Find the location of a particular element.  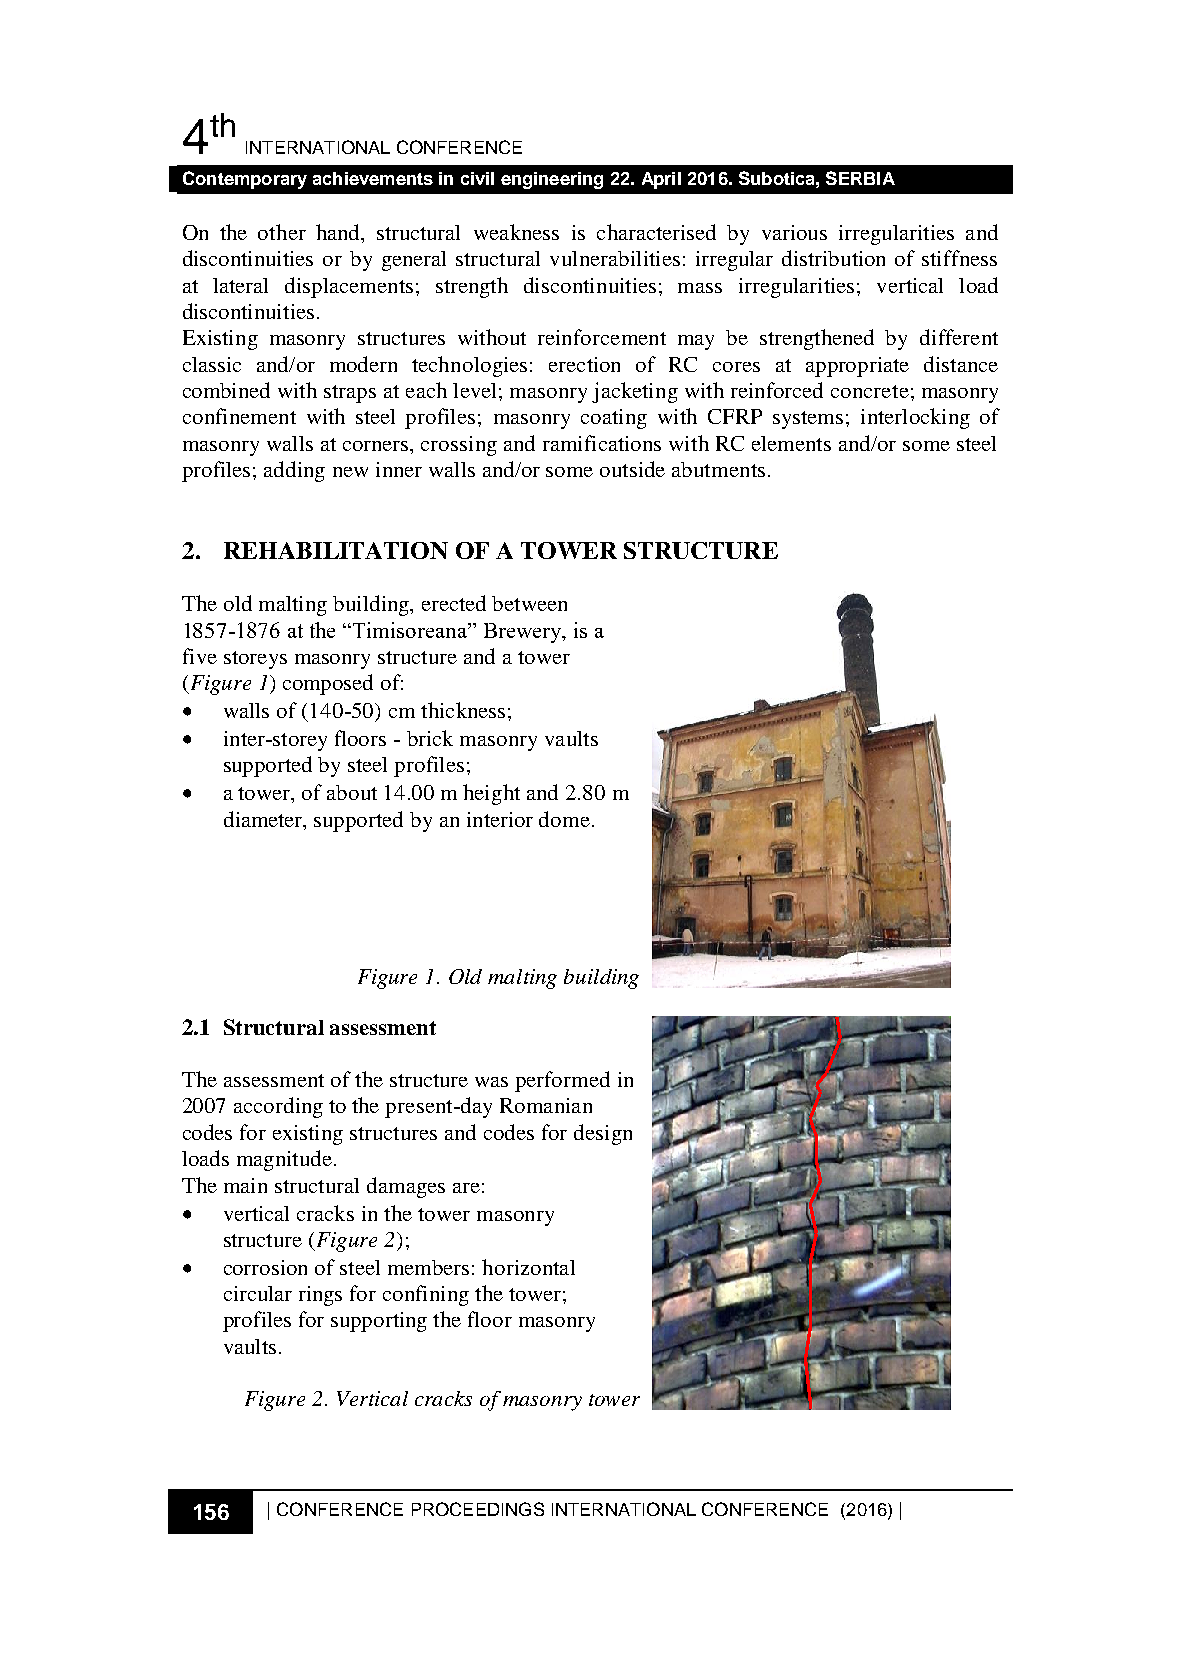

engineering is located at coordinates (552, 180).
